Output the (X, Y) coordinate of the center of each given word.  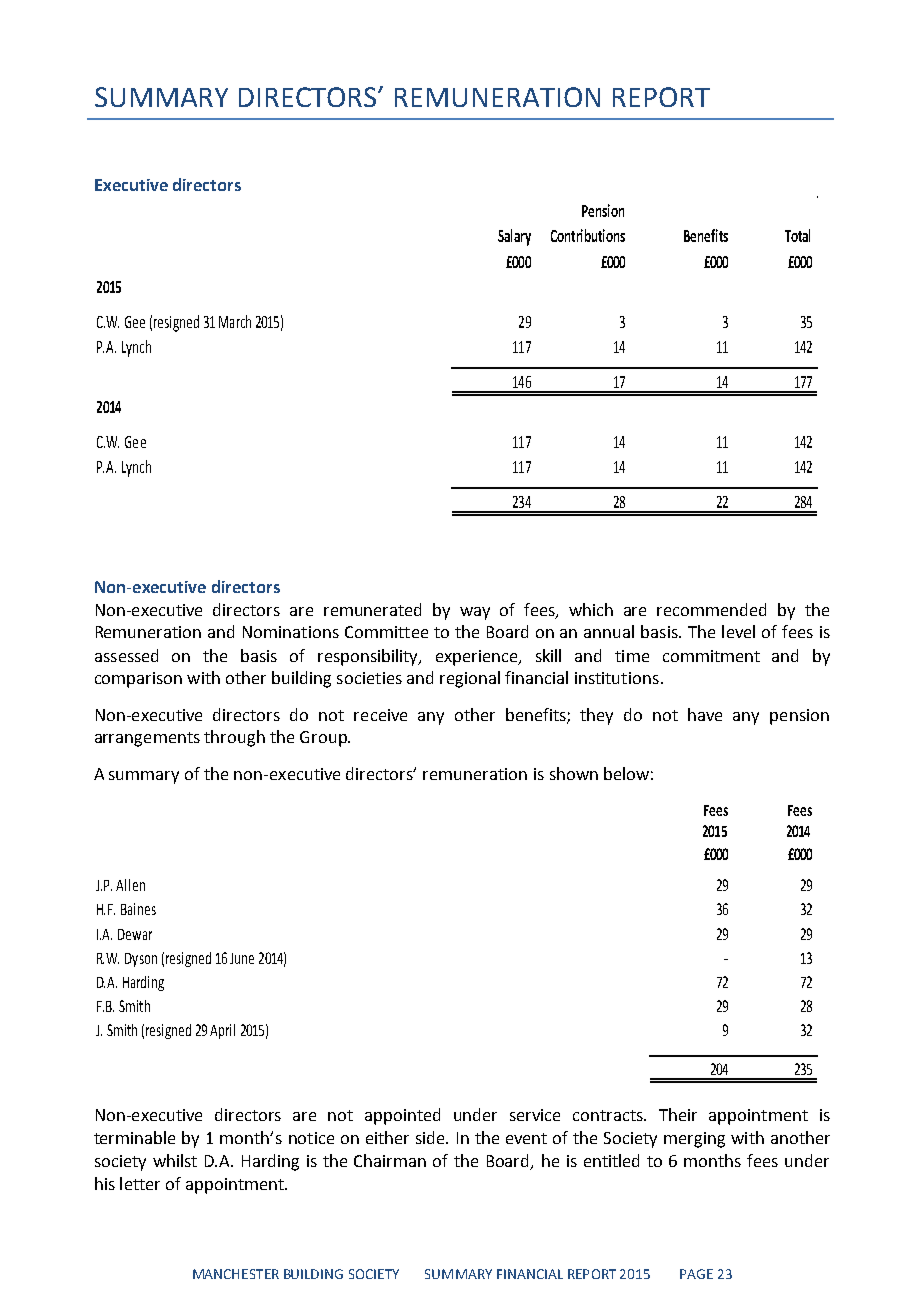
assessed (126, 655)
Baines (138, 909)
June (242, 958)
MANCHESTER (236, 1274)
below (626, 773)
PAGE (696, 1274)
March (235, 321)
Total (797, 235)
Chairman (390, 1160)
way (475, 613)
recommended (711, 609)
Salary (514, 237)
